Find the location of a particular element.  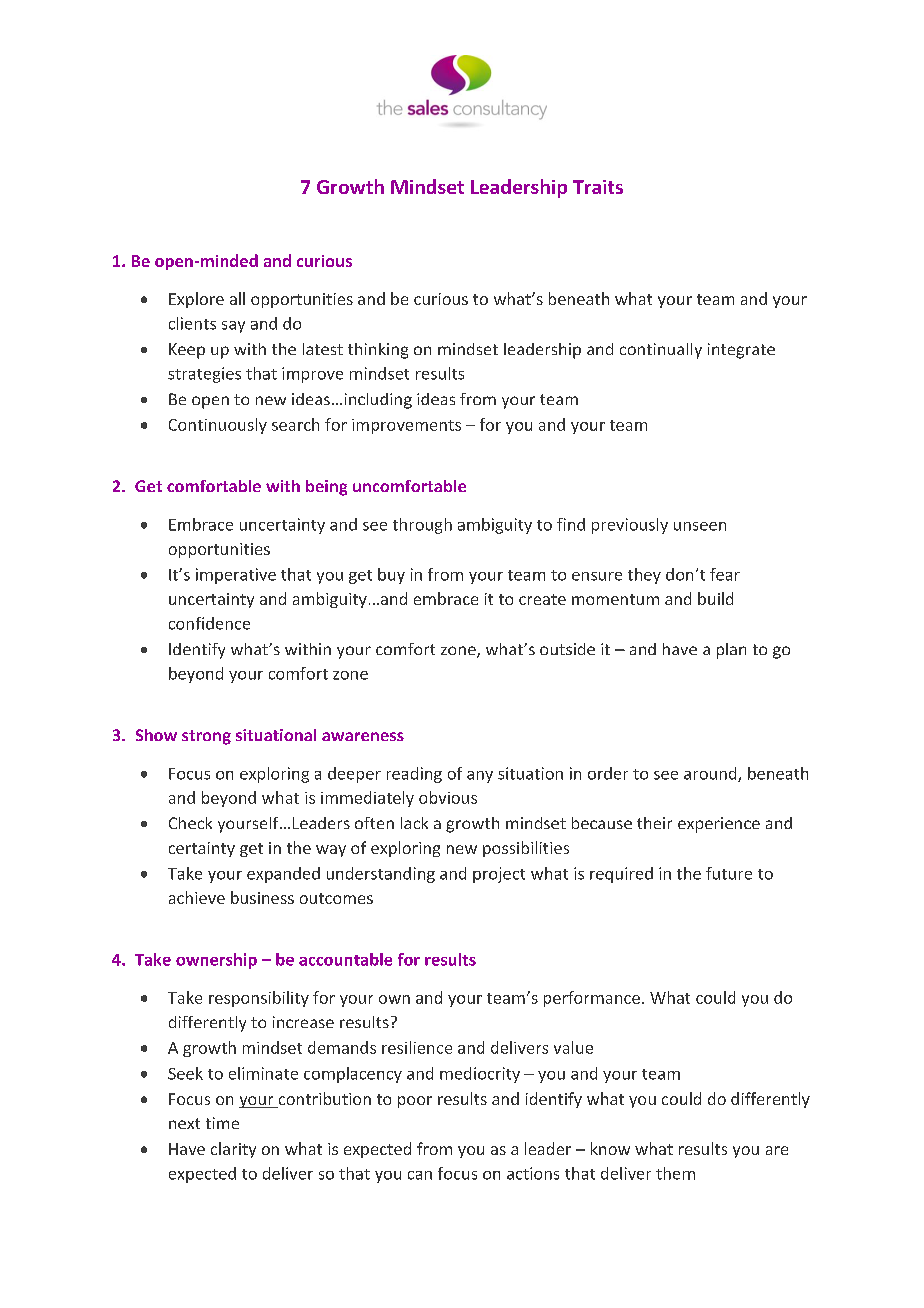

awareness is located at coordinates (363, 736).
